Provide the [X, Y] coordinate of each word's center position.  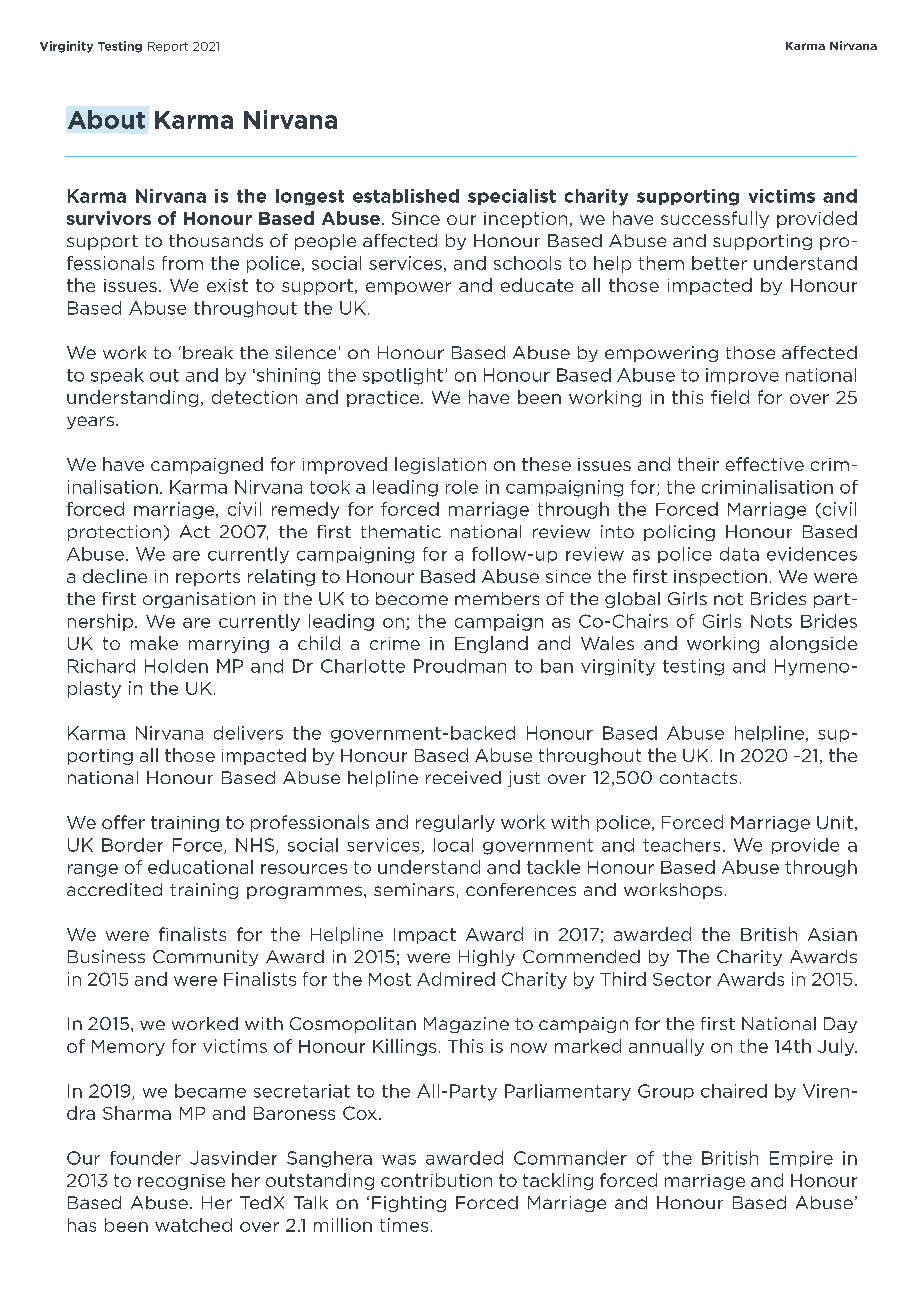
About [106, 119]
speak [117, 376]
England [491, 644]
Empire [801, 1159]
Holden [176, 666]
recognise [181, 1182]
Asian [832, 934]
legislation [440, 465]
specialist [512, 197]
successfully [715, 219]
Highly [487, 958]
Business [106, 956]
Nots [771, 621]
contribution [436, 1180]
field [730, 397]
